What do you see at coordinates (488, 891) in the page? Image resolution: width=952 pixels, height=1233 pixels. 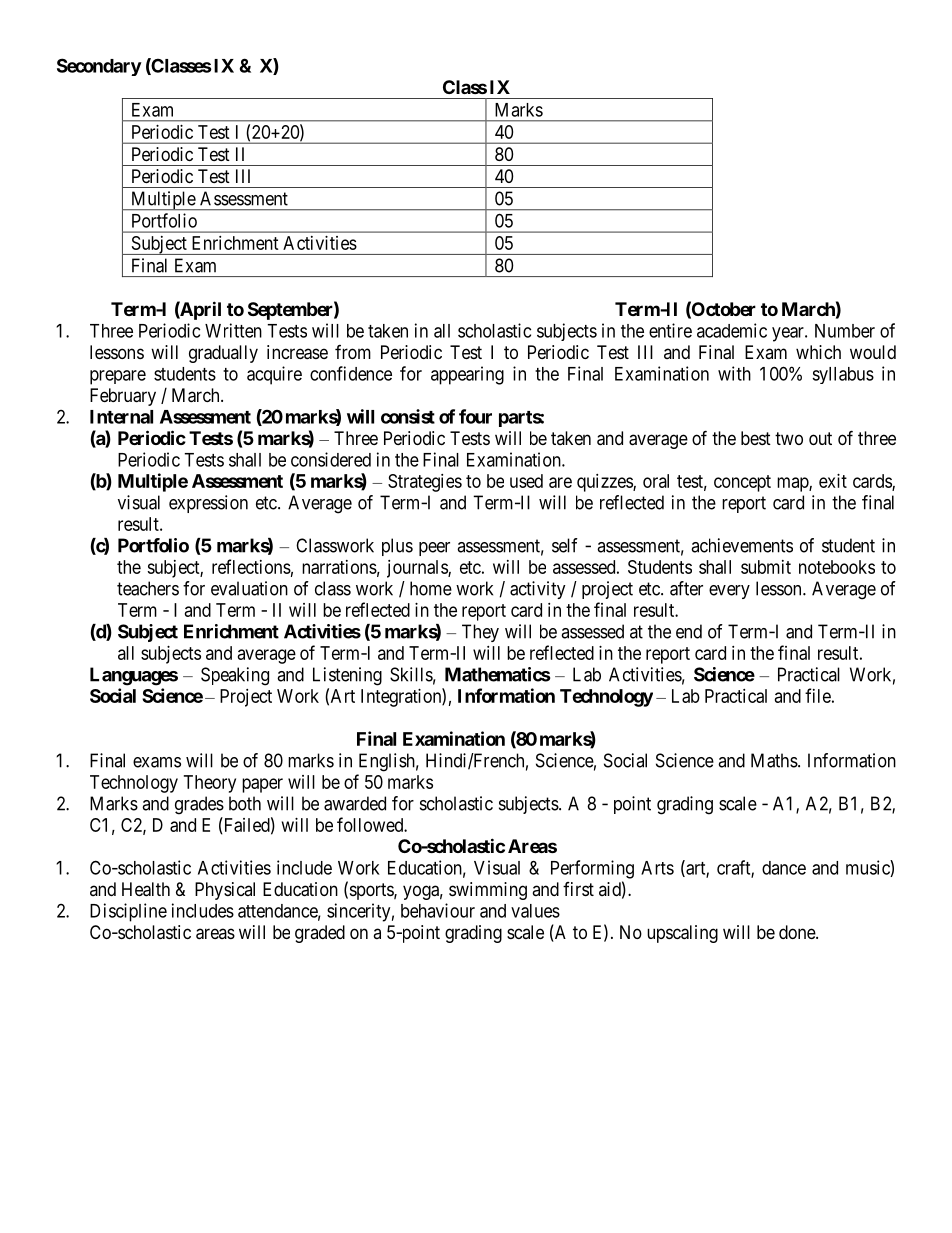 I see `swimming` at bounding box center [488, 891].
